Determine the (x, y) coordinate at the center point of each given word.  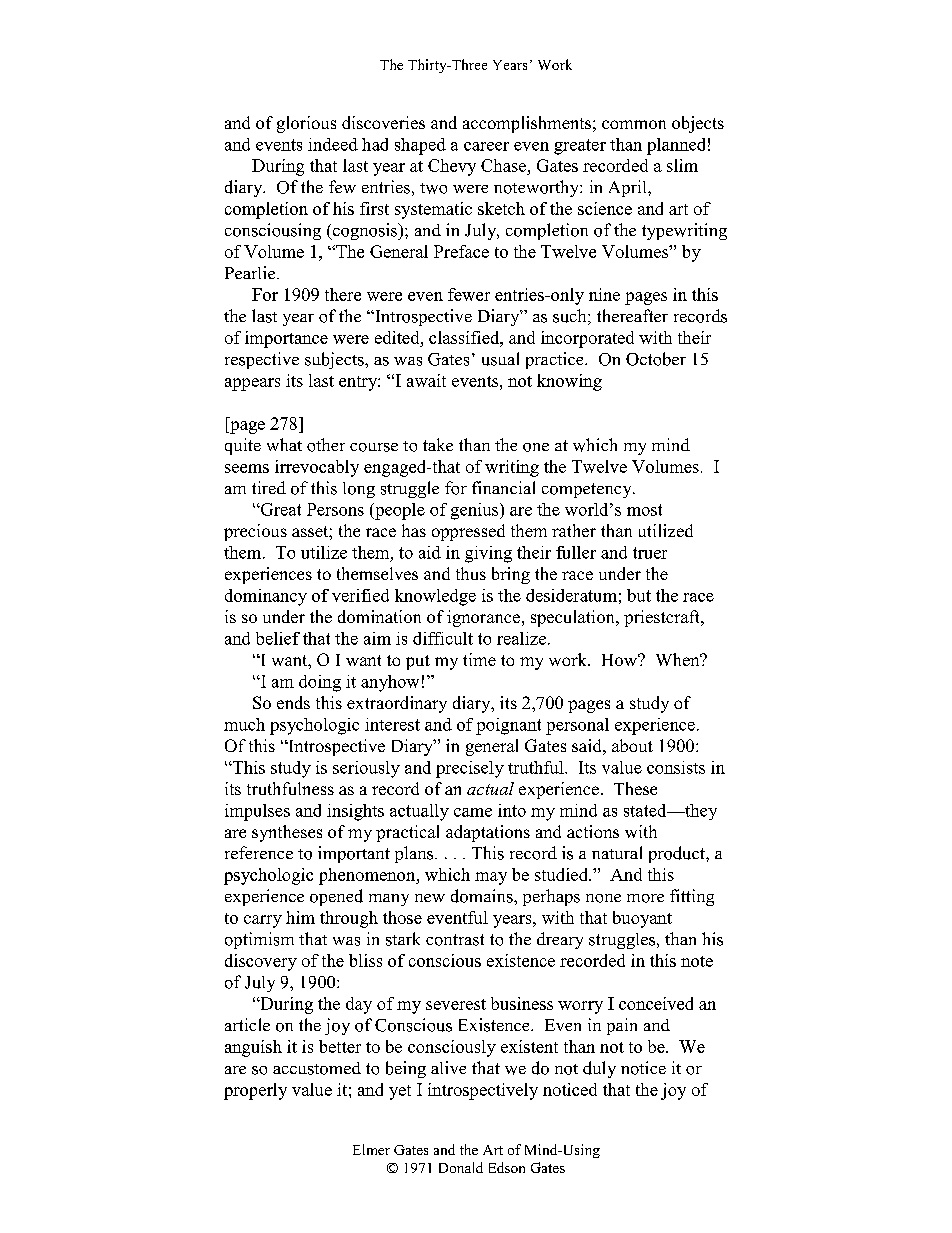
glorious (306, 124)
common (634, 124)
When (679, 659)
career (486, 146)
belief (278, 638)
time (479, 659)
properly (255, 1091)
